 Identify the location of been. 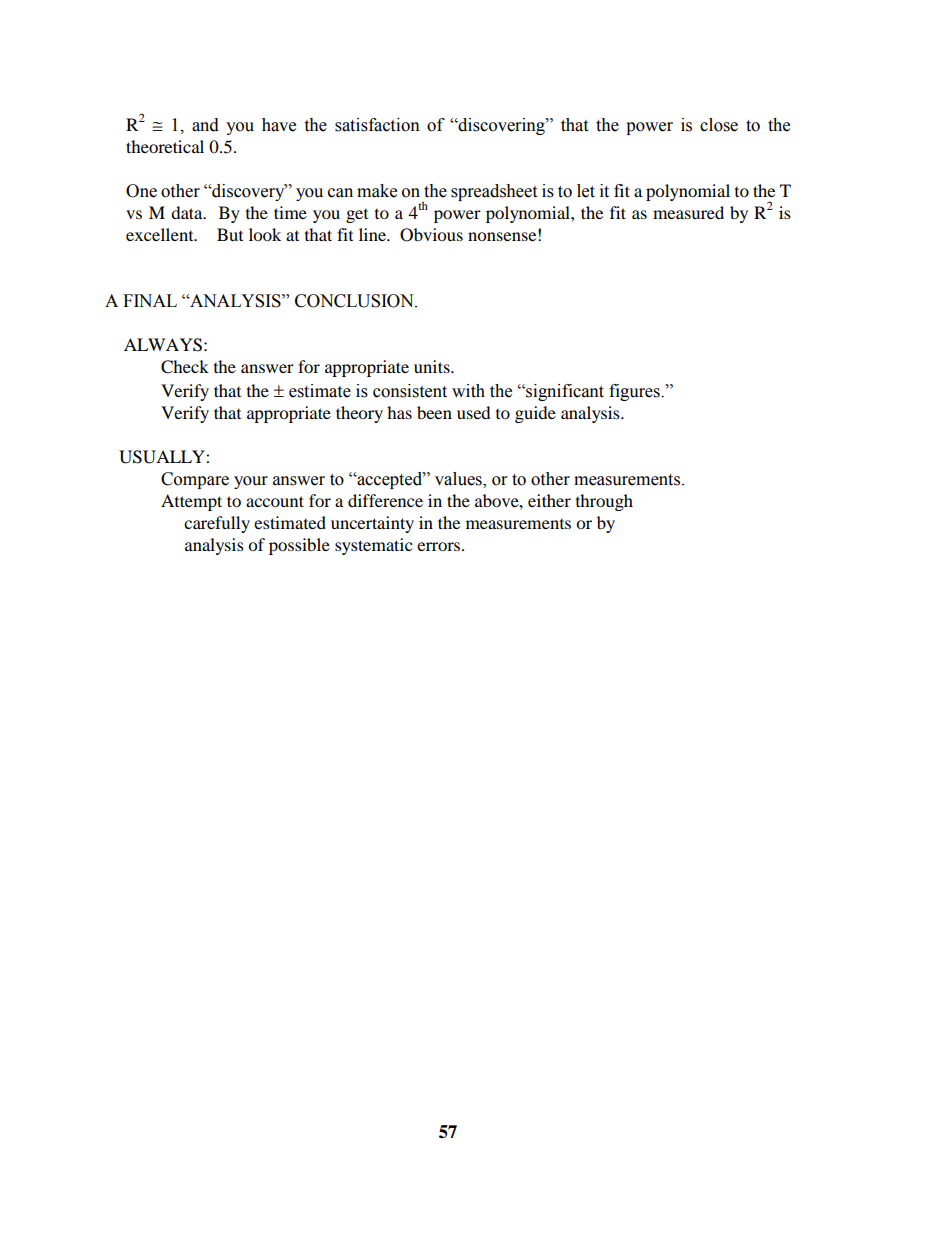
(434, 412).
